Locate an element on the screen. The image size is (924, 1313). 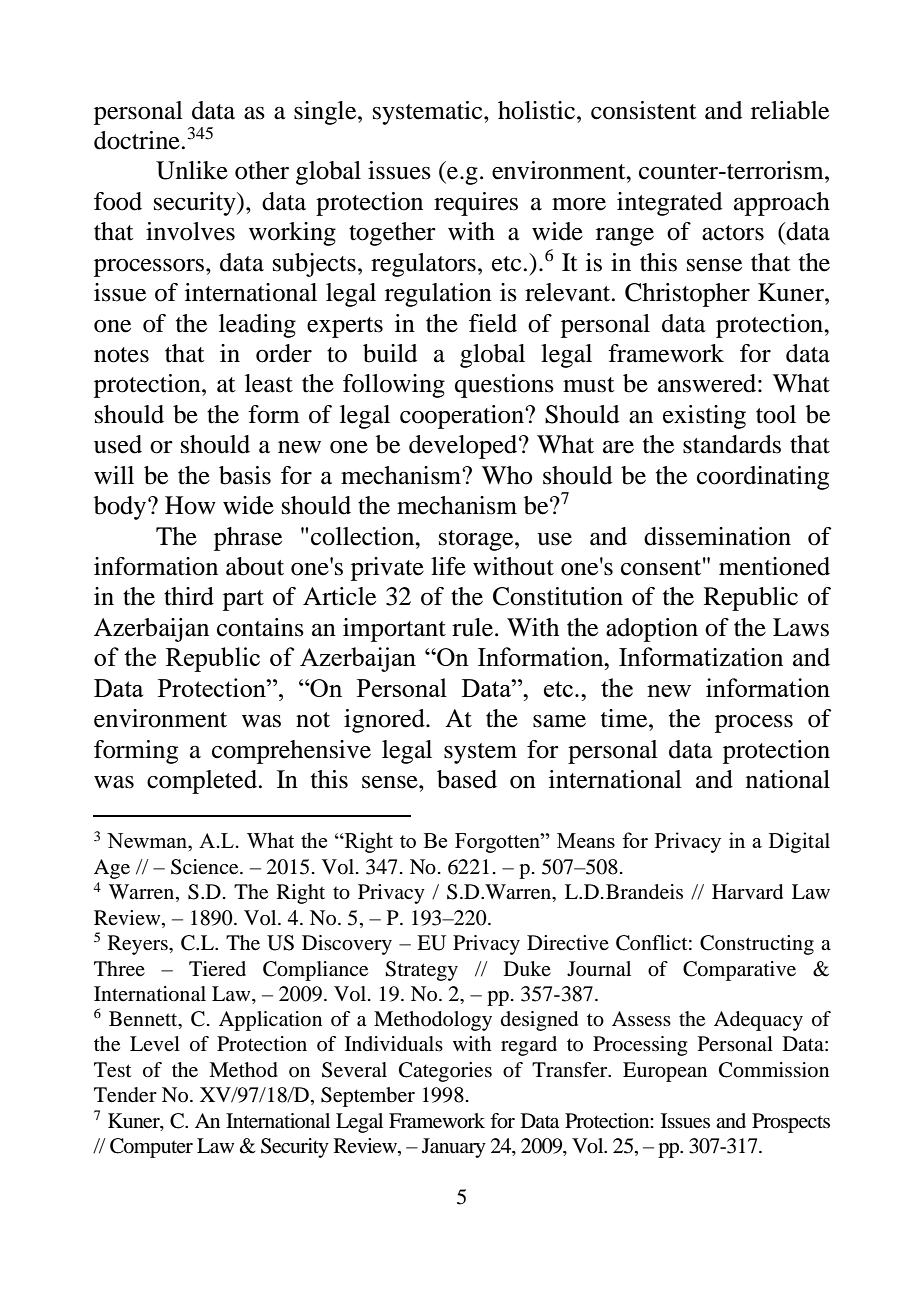
standards is located at coordinates (732, 444).
